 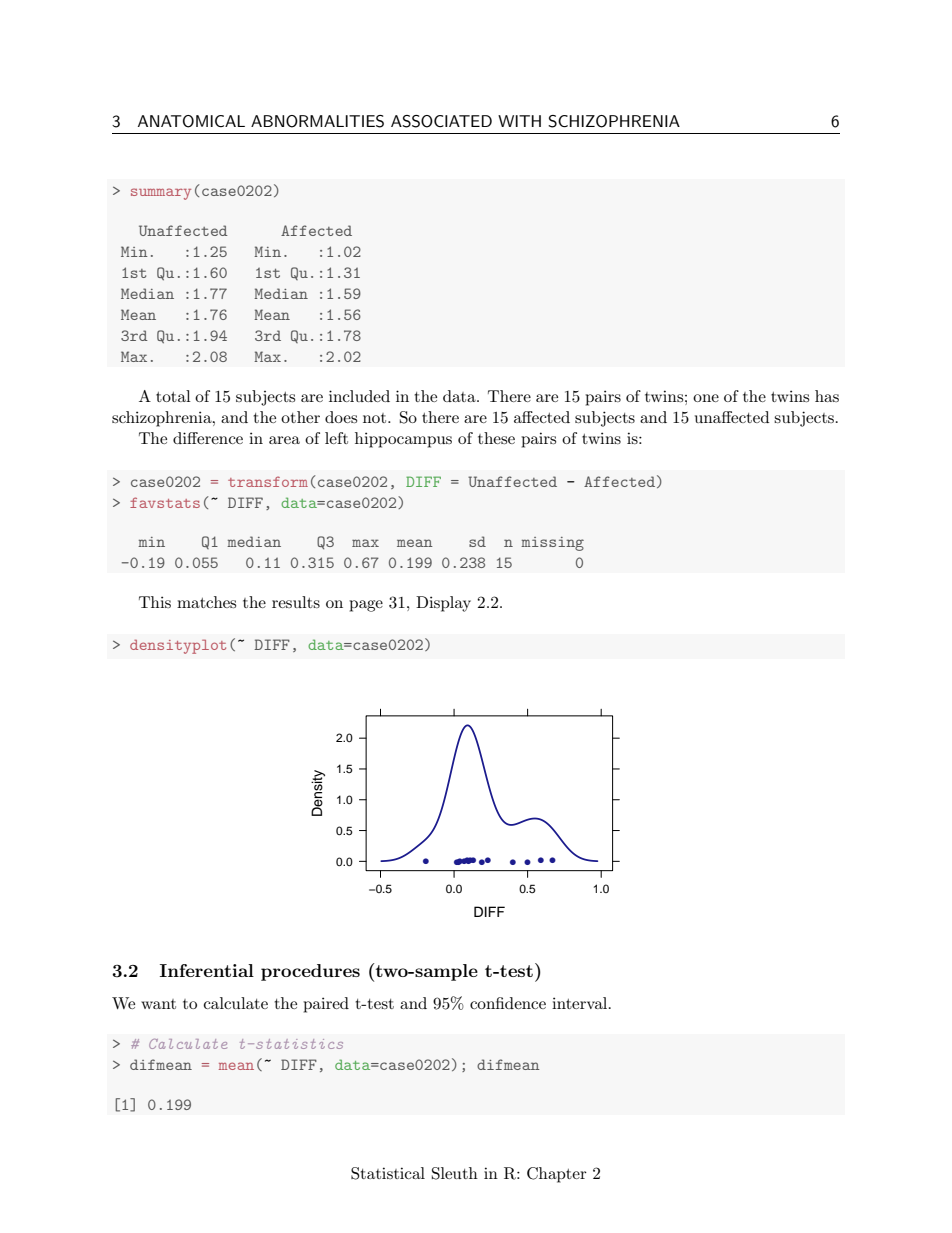 What do you see at coordinates (557, 1175) in the document?
I see `Chapter` at bounding box center [557, 1175].
